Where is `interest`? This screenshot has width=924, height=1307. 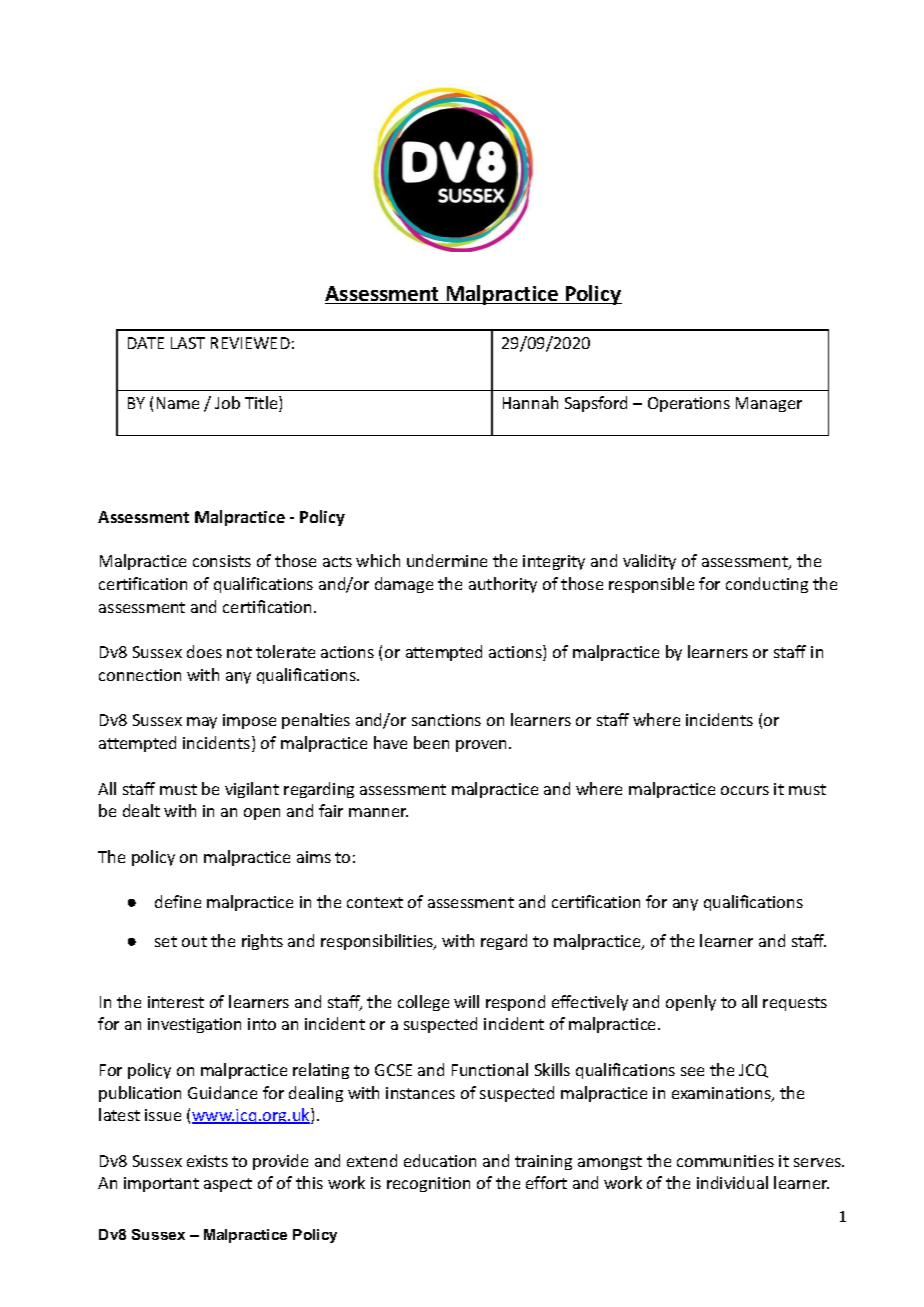 interest is located at coordinates (176, 1002).
